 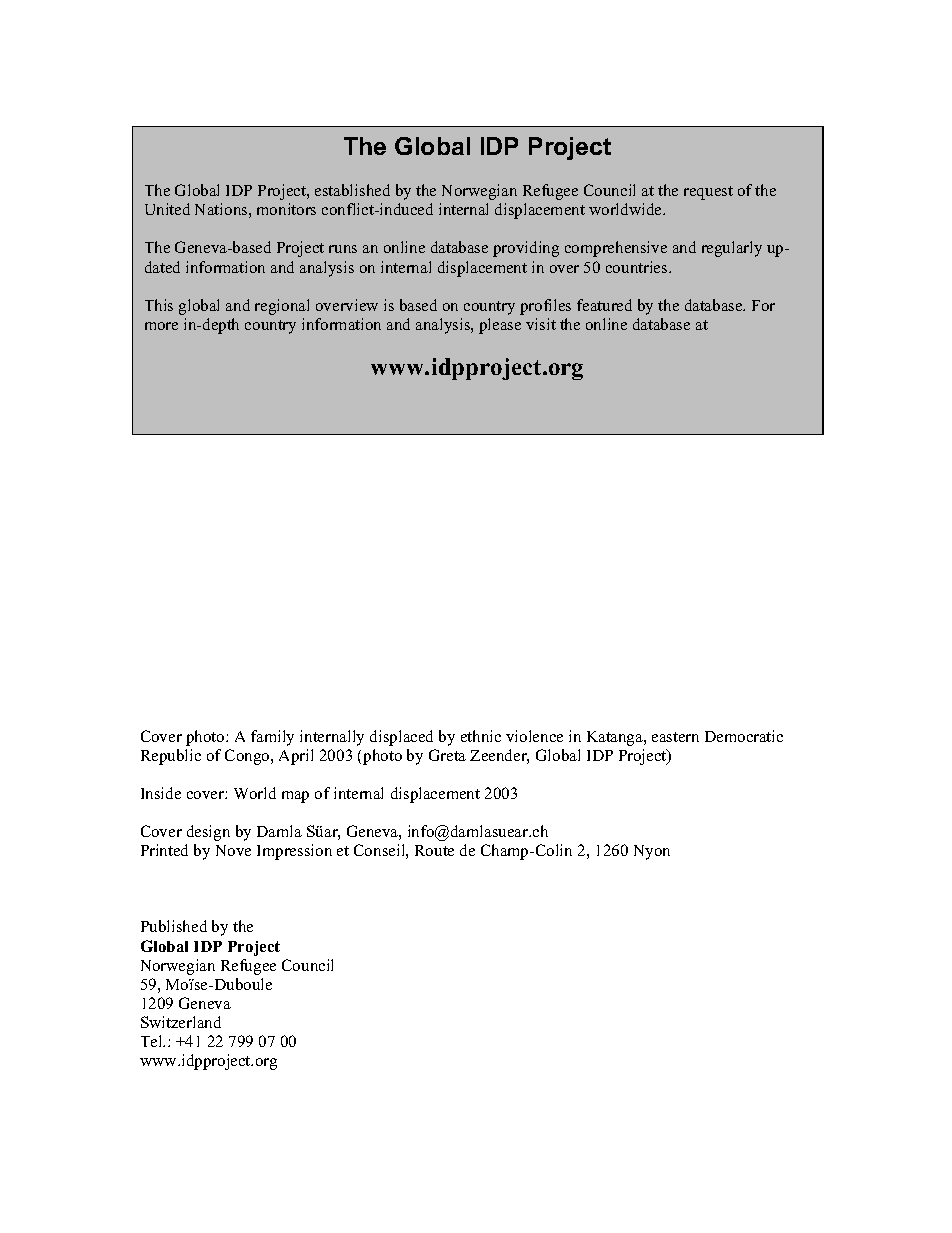 I want to click on eastern, so click(x=675, y=737).
